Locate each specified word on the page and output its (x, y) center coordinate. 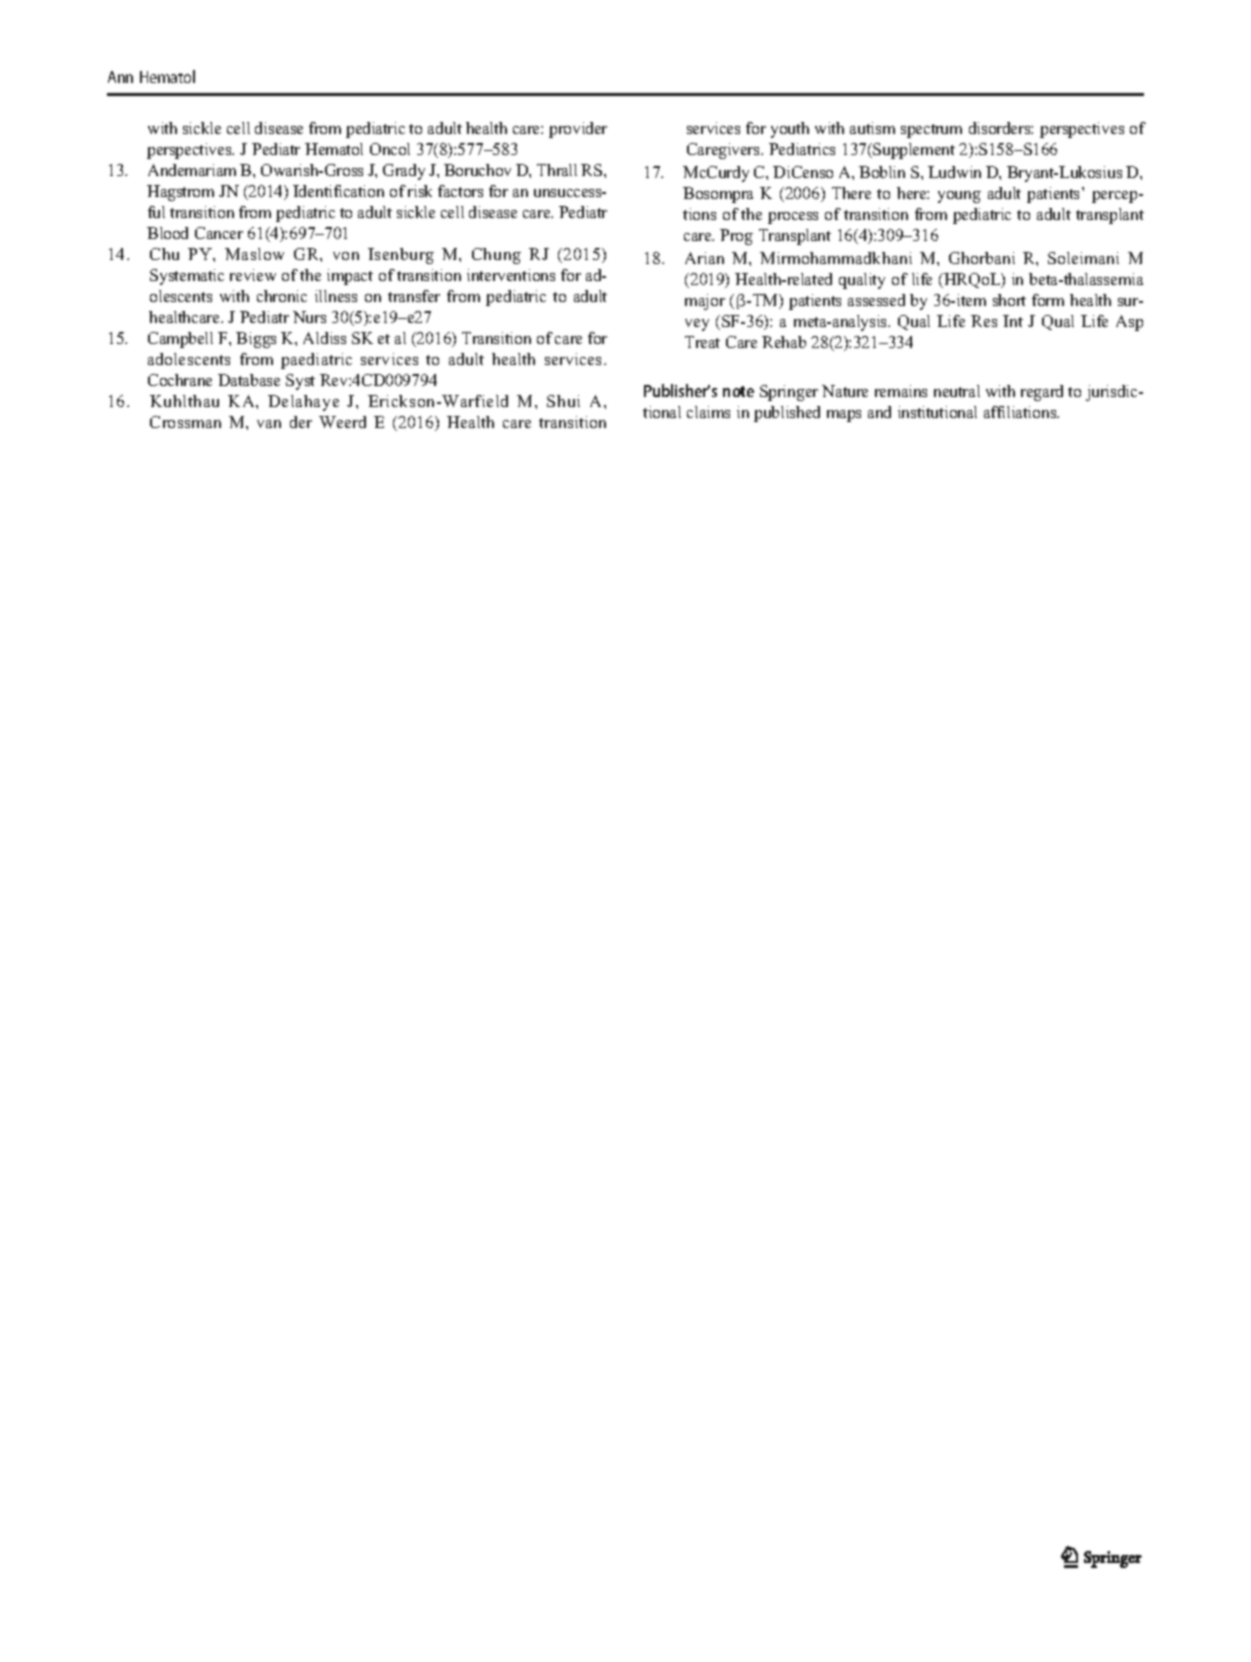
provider (578, 130)
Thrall (557, 170)
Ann (120, 77)
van (269, 424)
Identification (338, 191)
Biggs (256, 340)
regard (1042, 393)
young (959, 197)
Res (984, 321)
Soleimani (1083, 258)
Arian (704, 258)
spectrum (931, 131)
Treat (702, 342)
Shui (563, 401)
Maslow (254, 254)
